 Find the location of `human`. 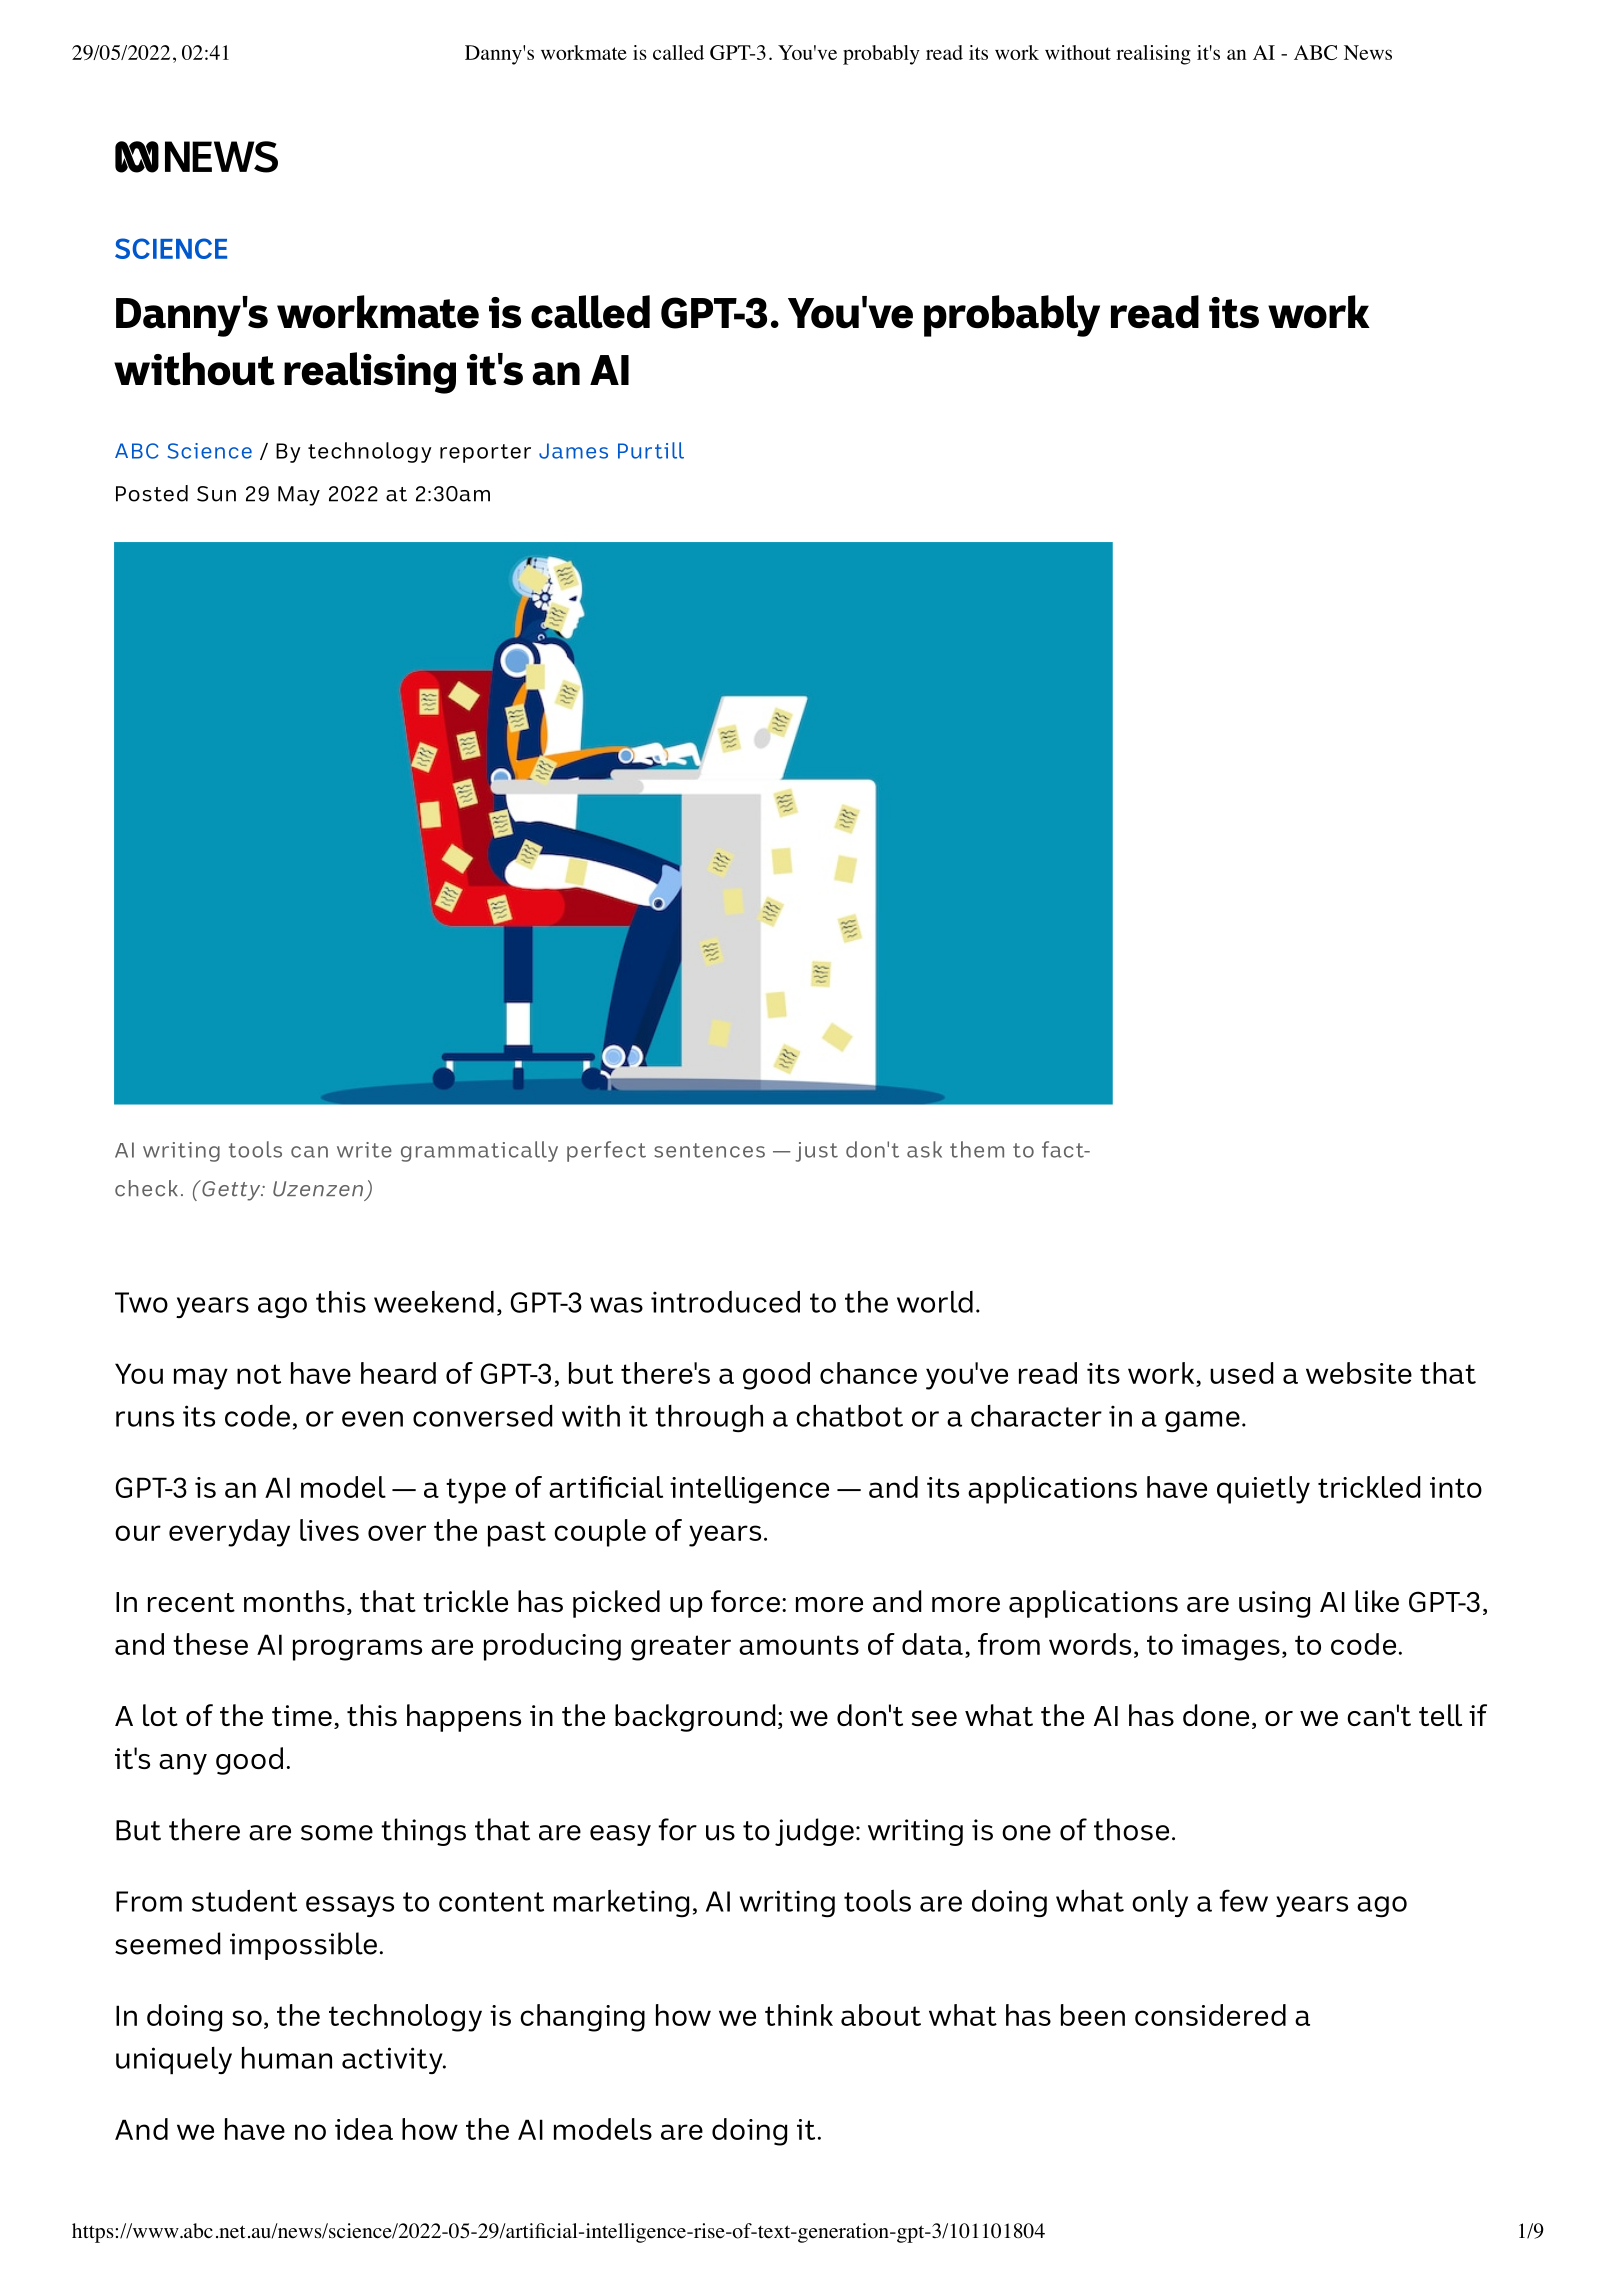

human is located at coordinates (287, 2058).
